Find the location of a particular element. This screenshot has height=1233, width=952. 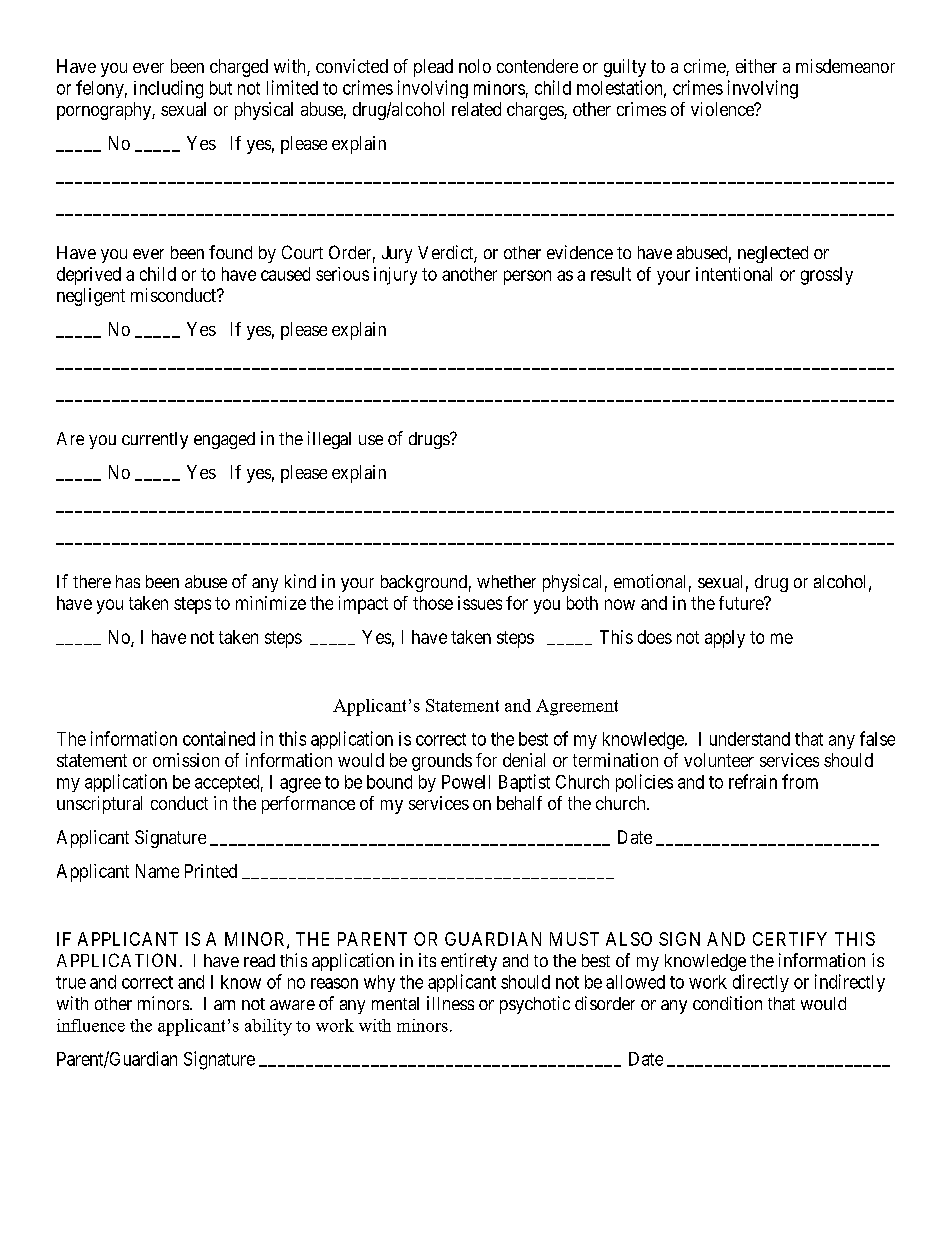

understand is located at coordinates (750, 739).
